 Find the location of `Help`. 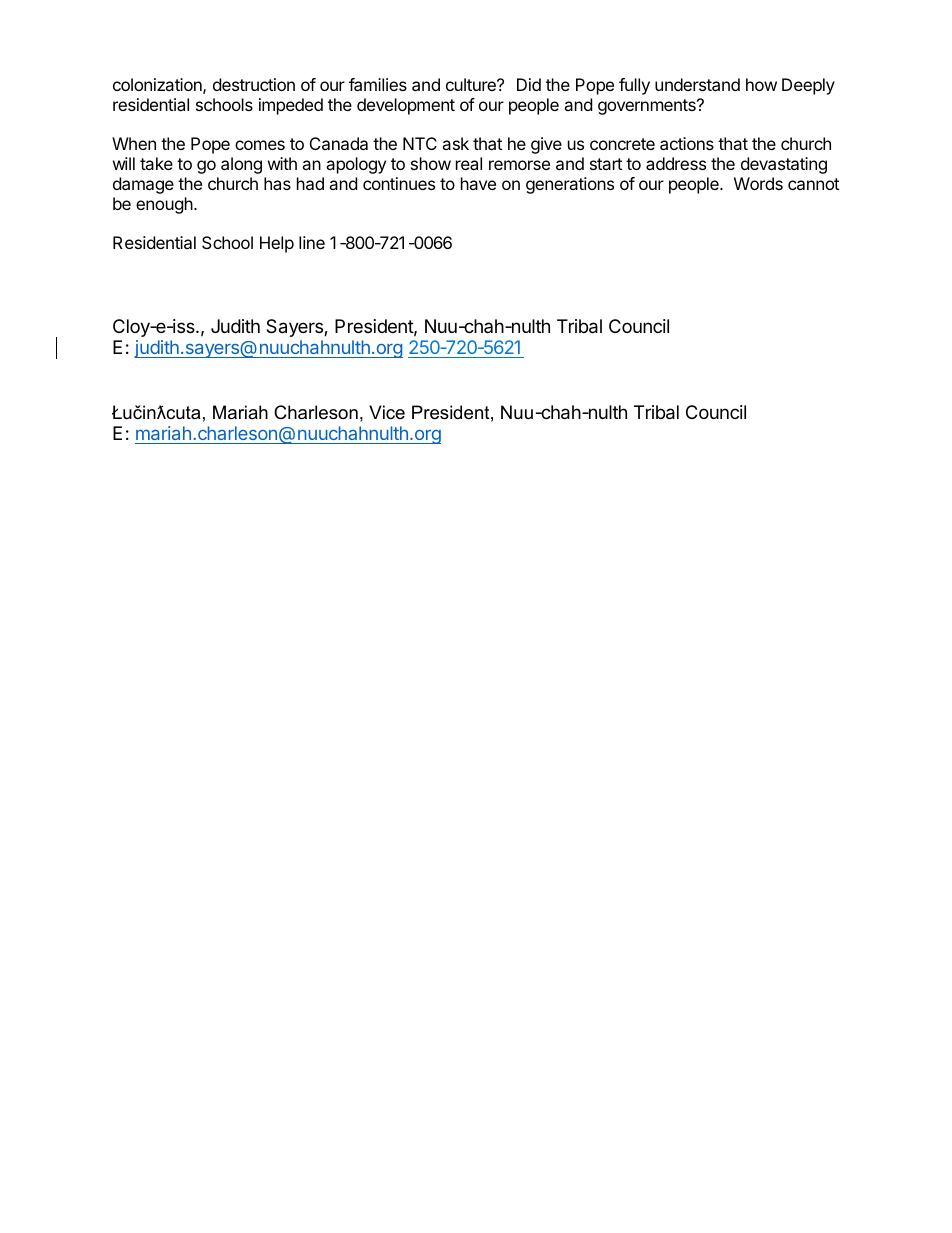

Help is located at coordinates (277, 244).
